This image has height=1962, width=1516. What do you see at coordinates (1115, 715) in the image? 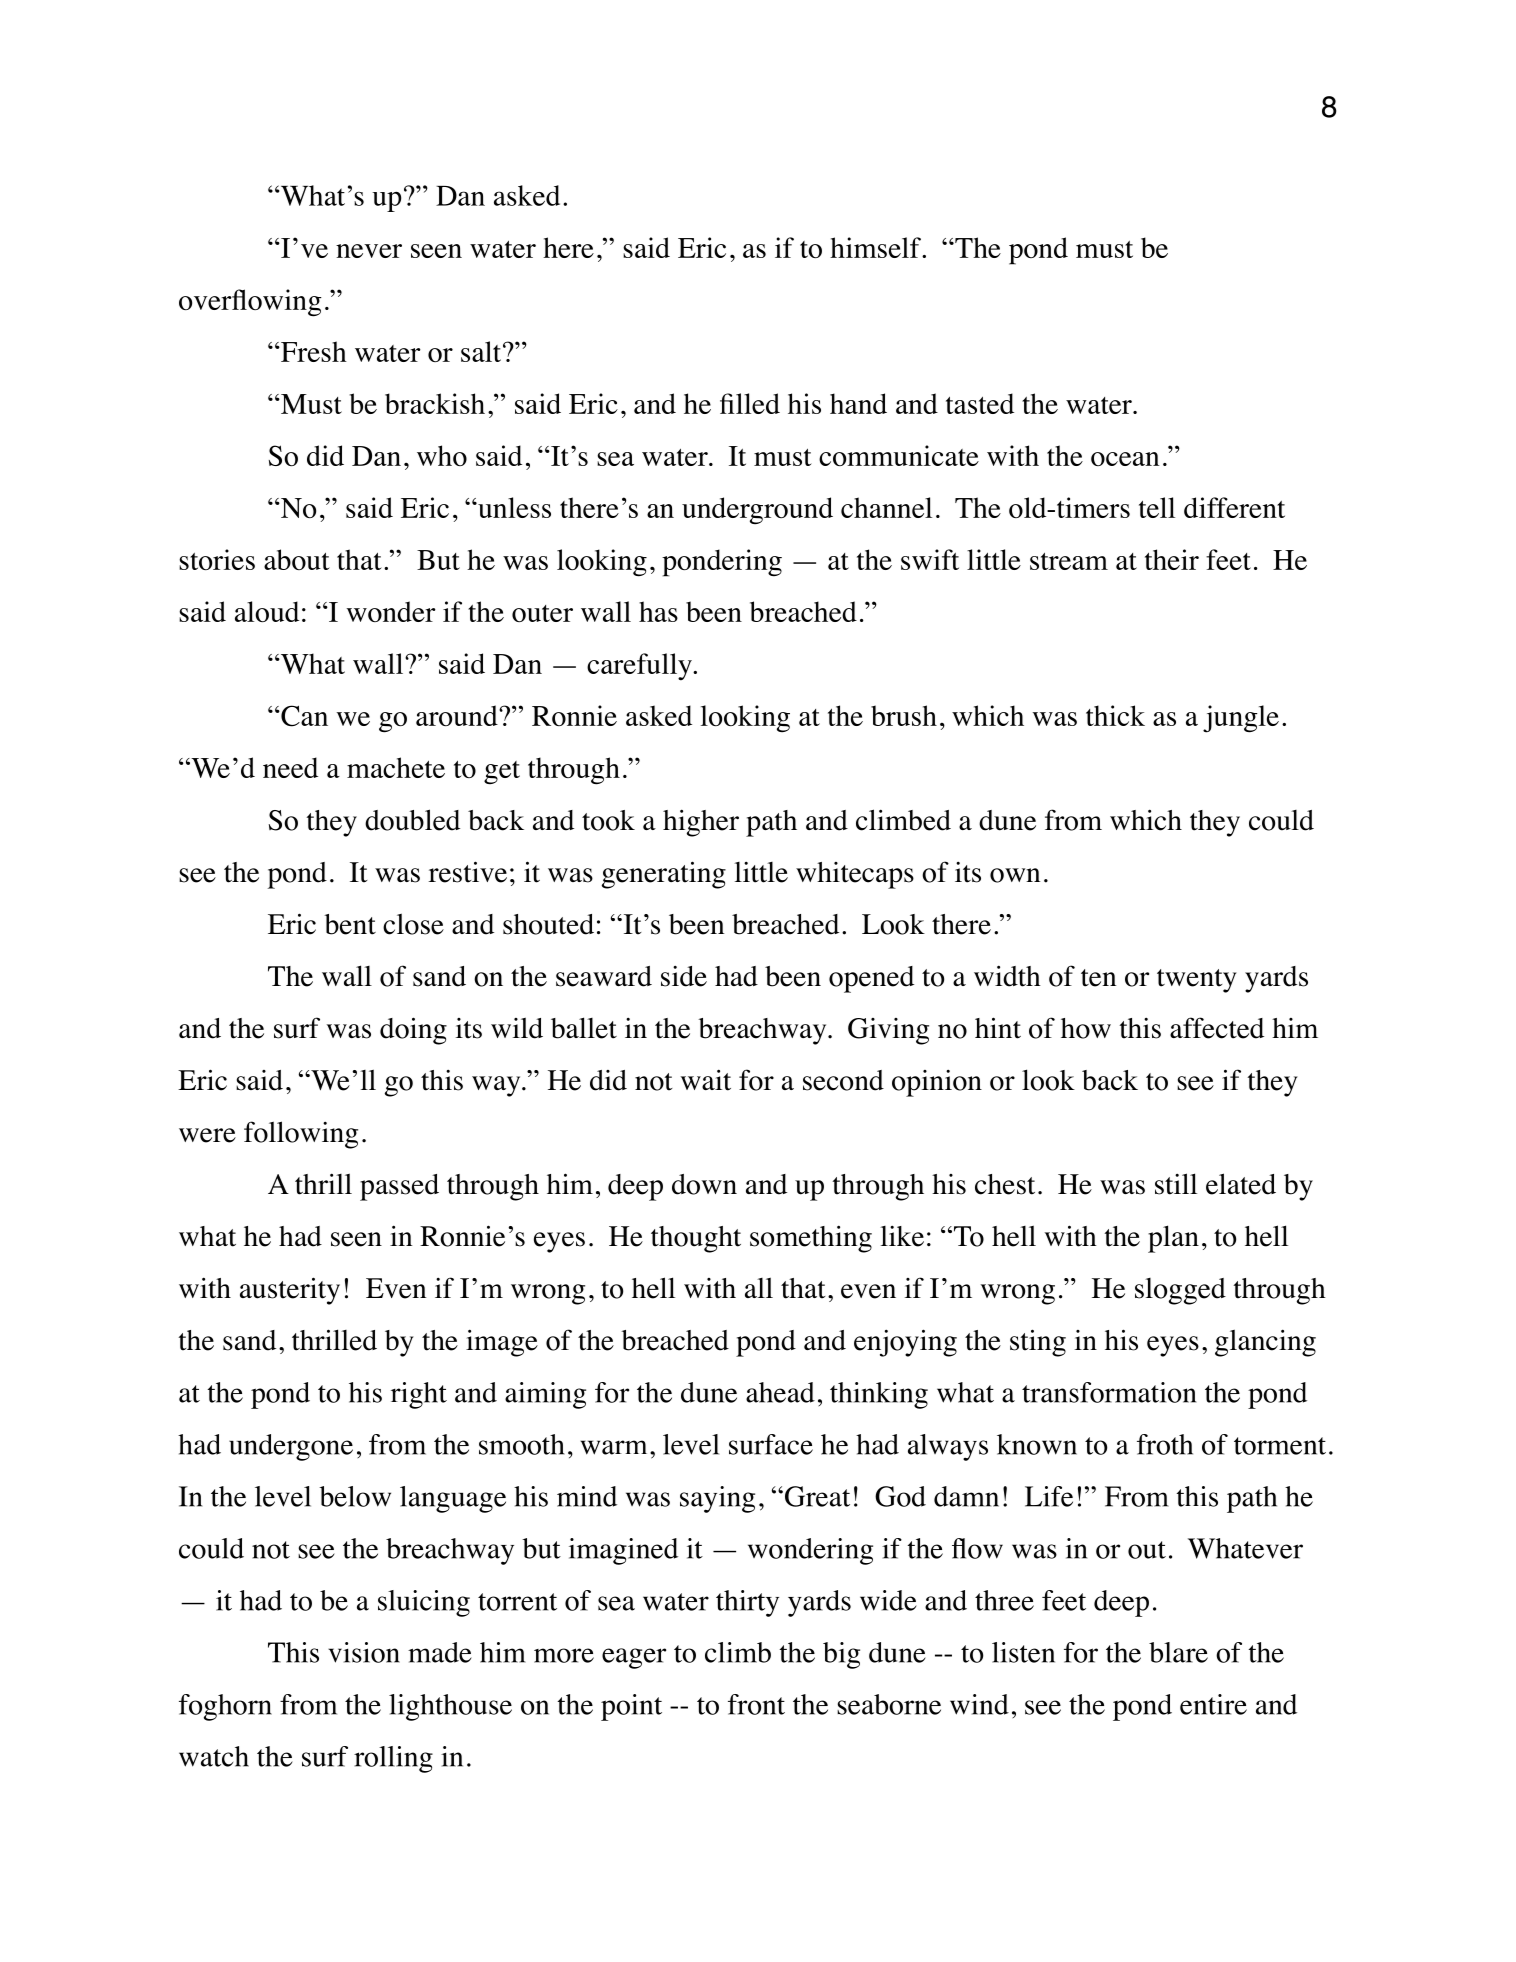
I see `thick` at bounding box center [1115, 715].
